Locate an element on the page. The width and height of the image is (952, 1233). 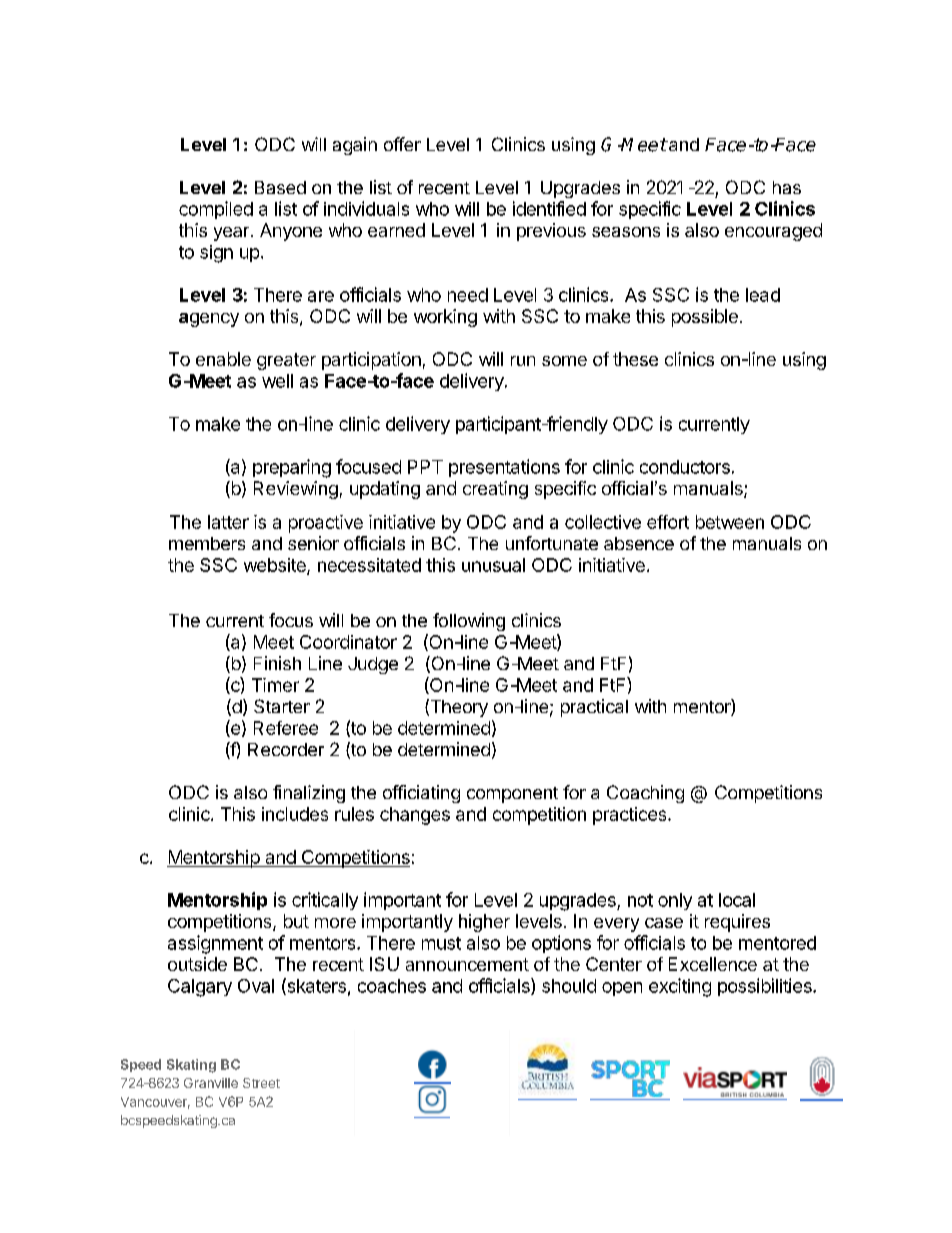
has is located at coordinates (787, 187).
